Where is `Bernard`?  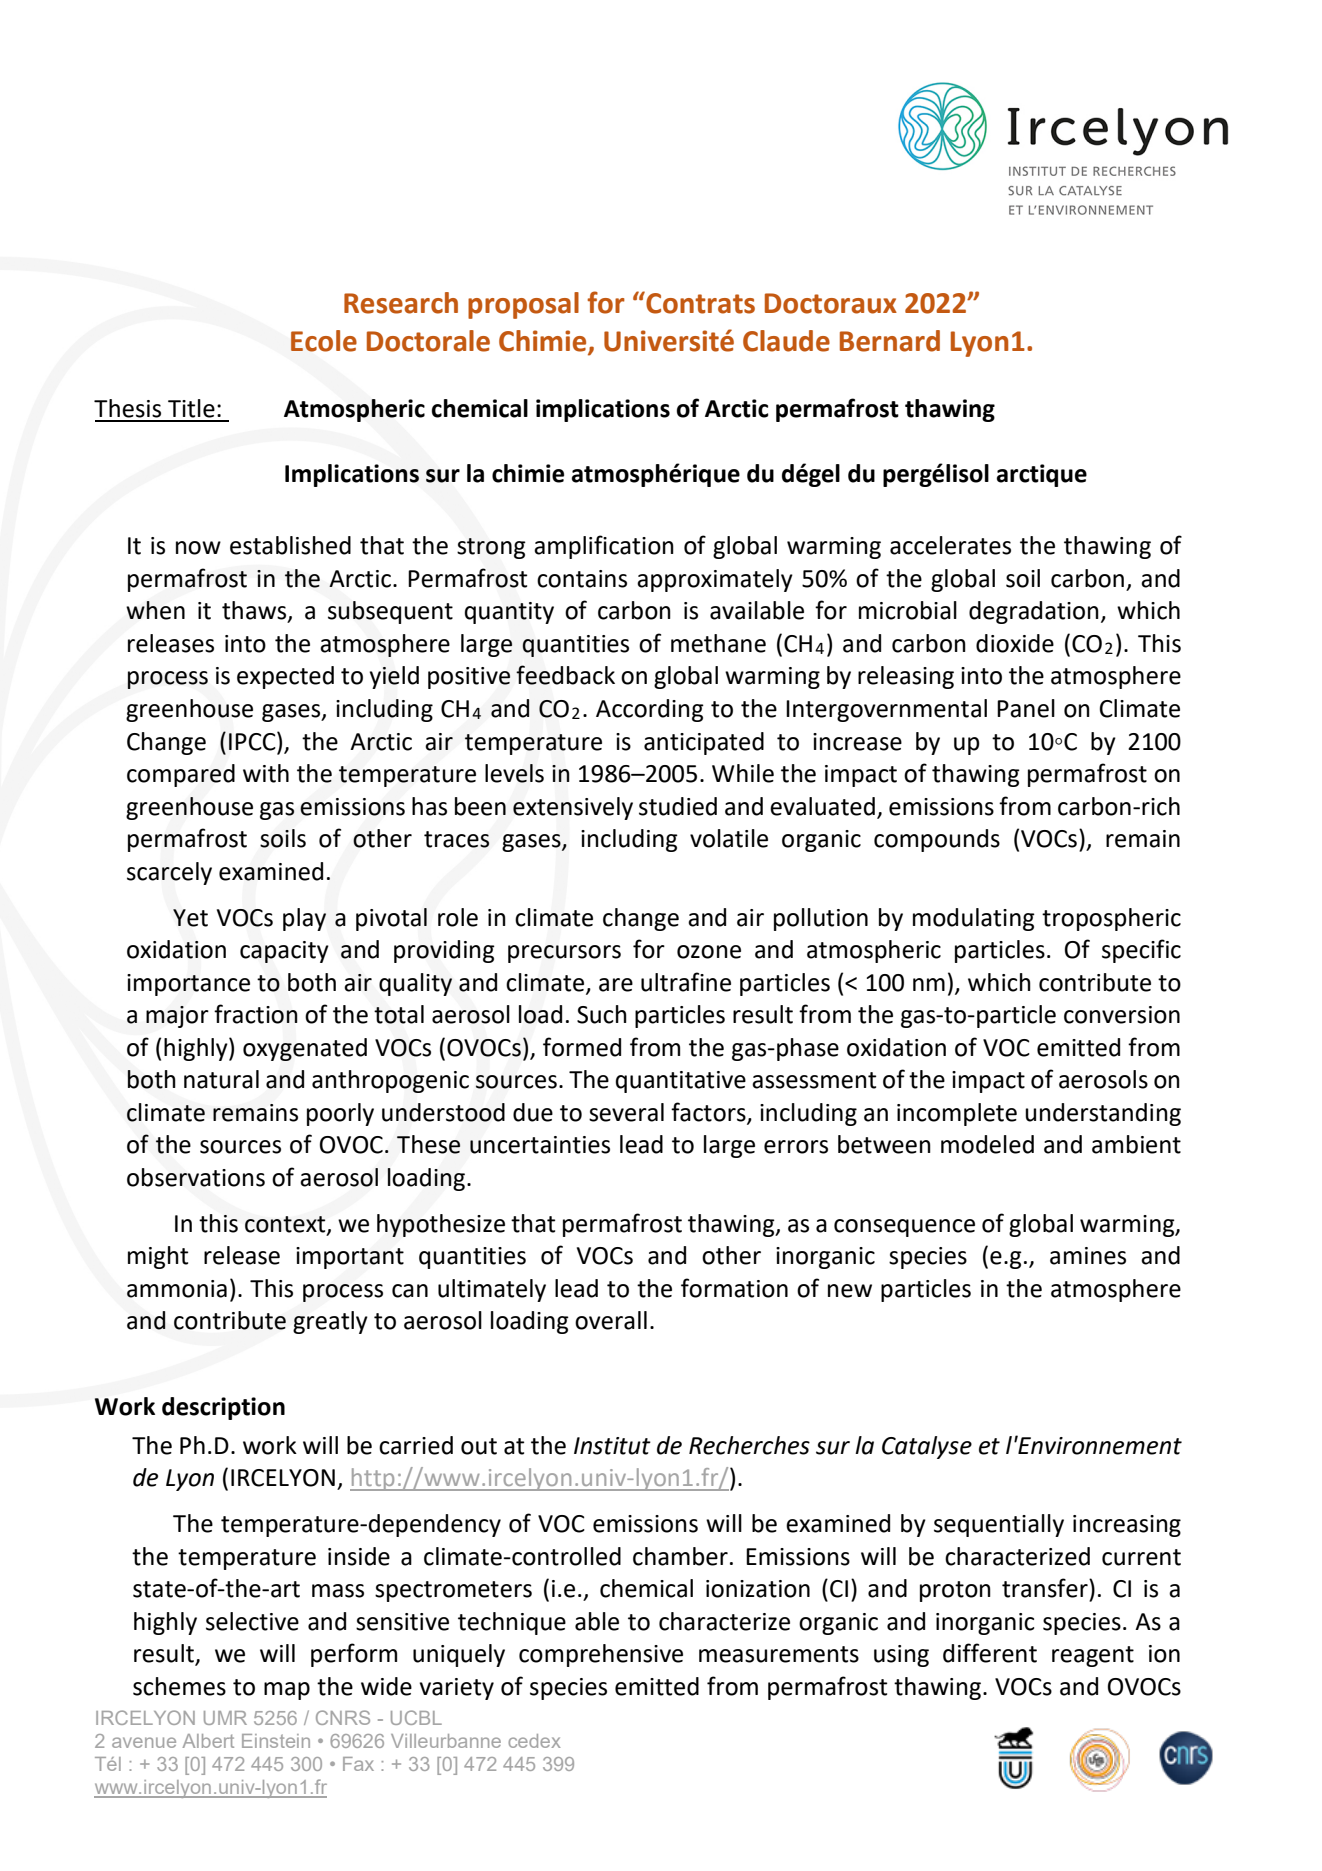 Bernard is located at coordinates (890, 341).
